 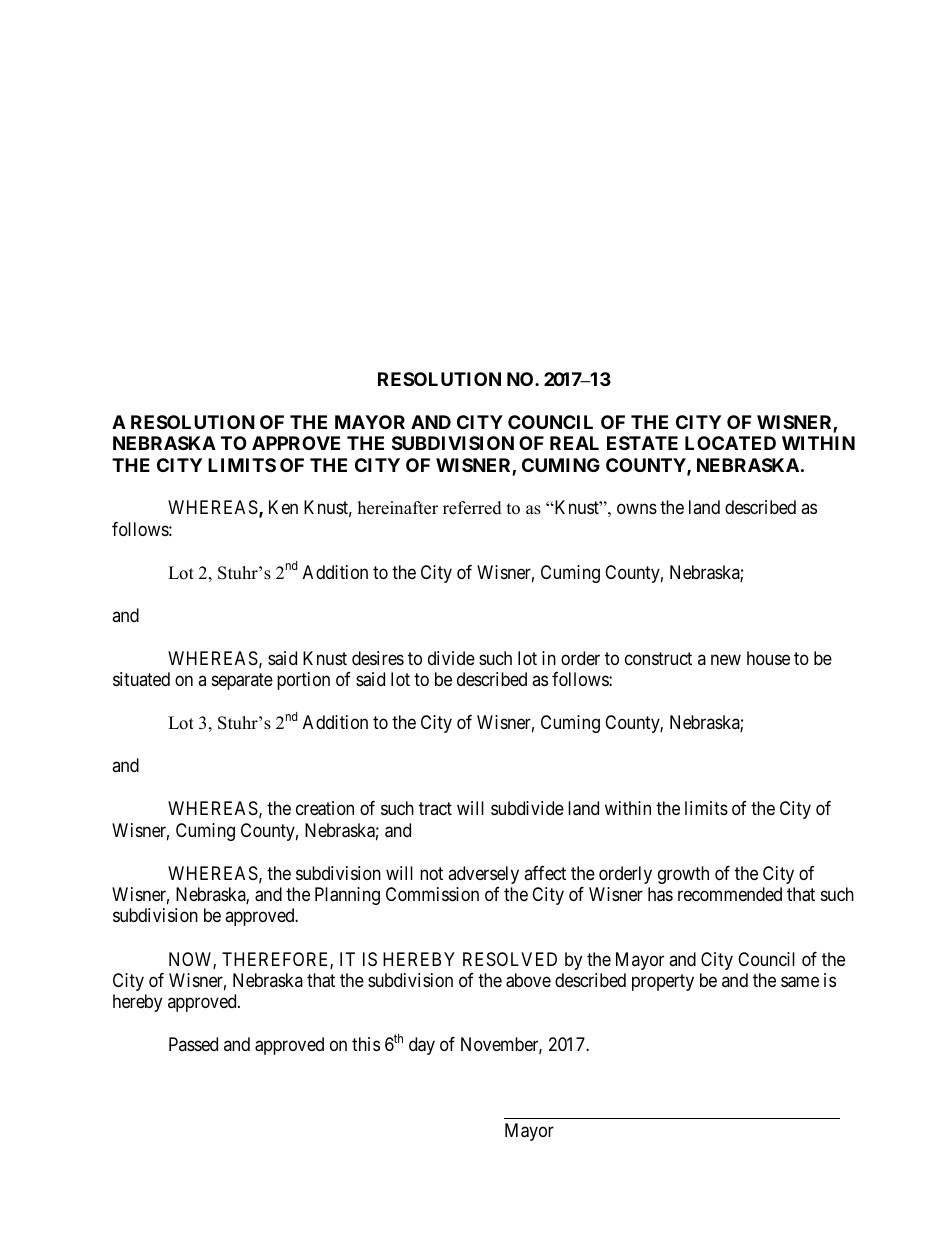 What do you see at coordinates (193, 1044) in the document?
I see `Passed` at bounding box center [193, 1044].
